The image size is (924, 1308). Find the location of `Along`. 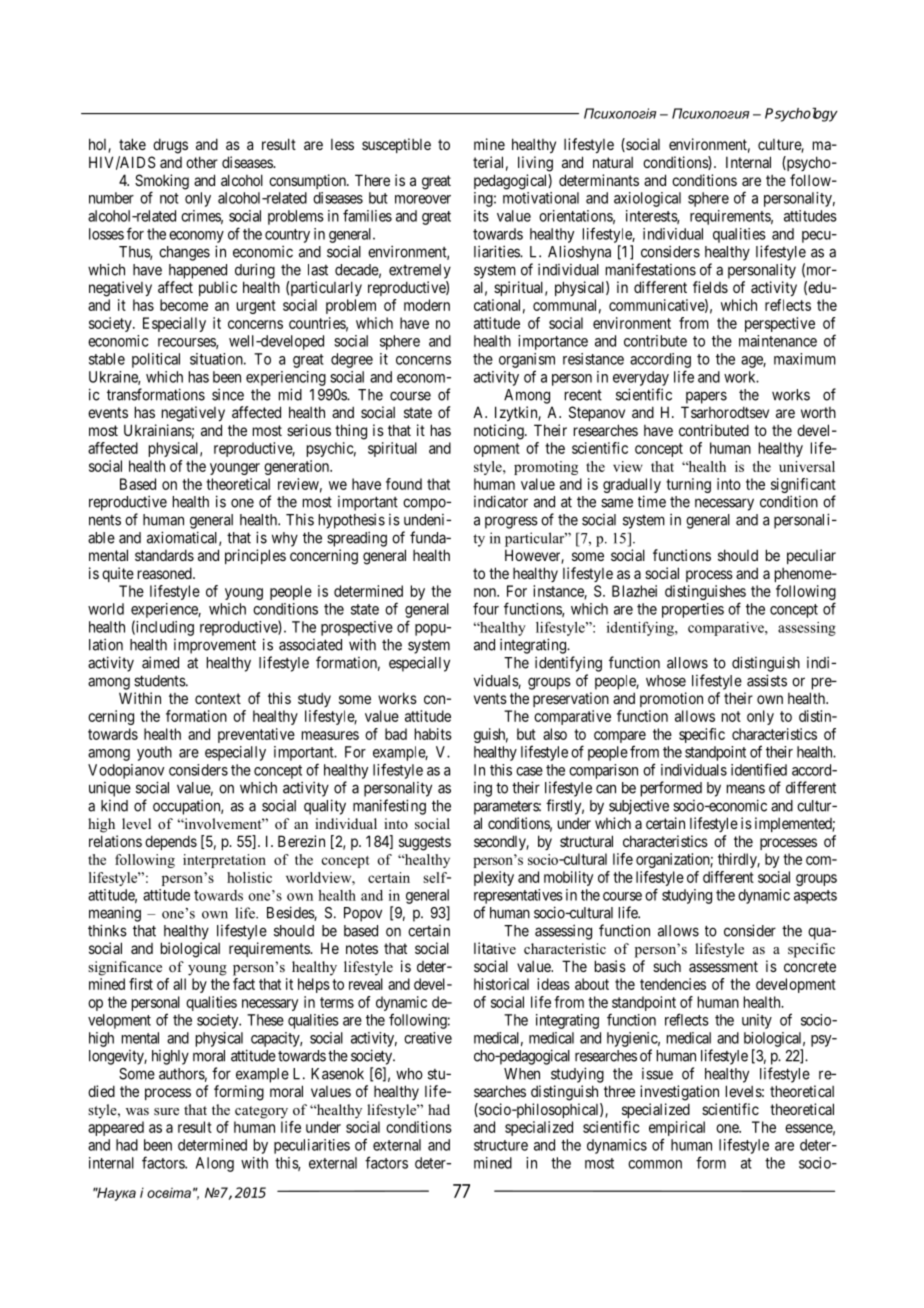

Along is located at coordinates (215, 1164).
